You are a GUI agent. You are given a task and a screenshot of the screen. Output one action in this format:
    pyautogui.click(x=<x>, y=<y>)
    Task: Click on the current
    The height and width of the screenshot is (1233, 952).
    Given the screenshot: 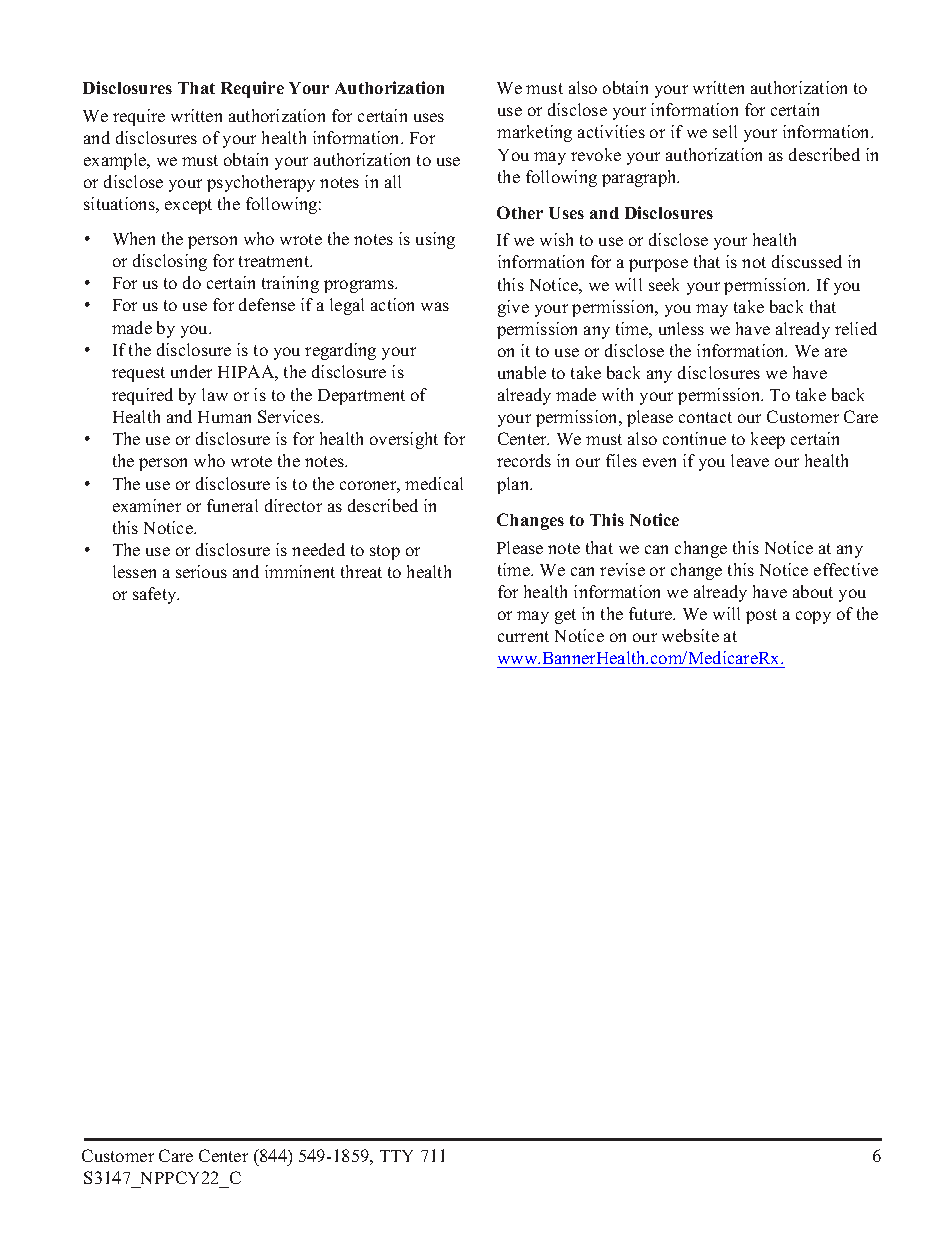 What is the action you would take?
    pyautogui.click(x=523, y=636)
